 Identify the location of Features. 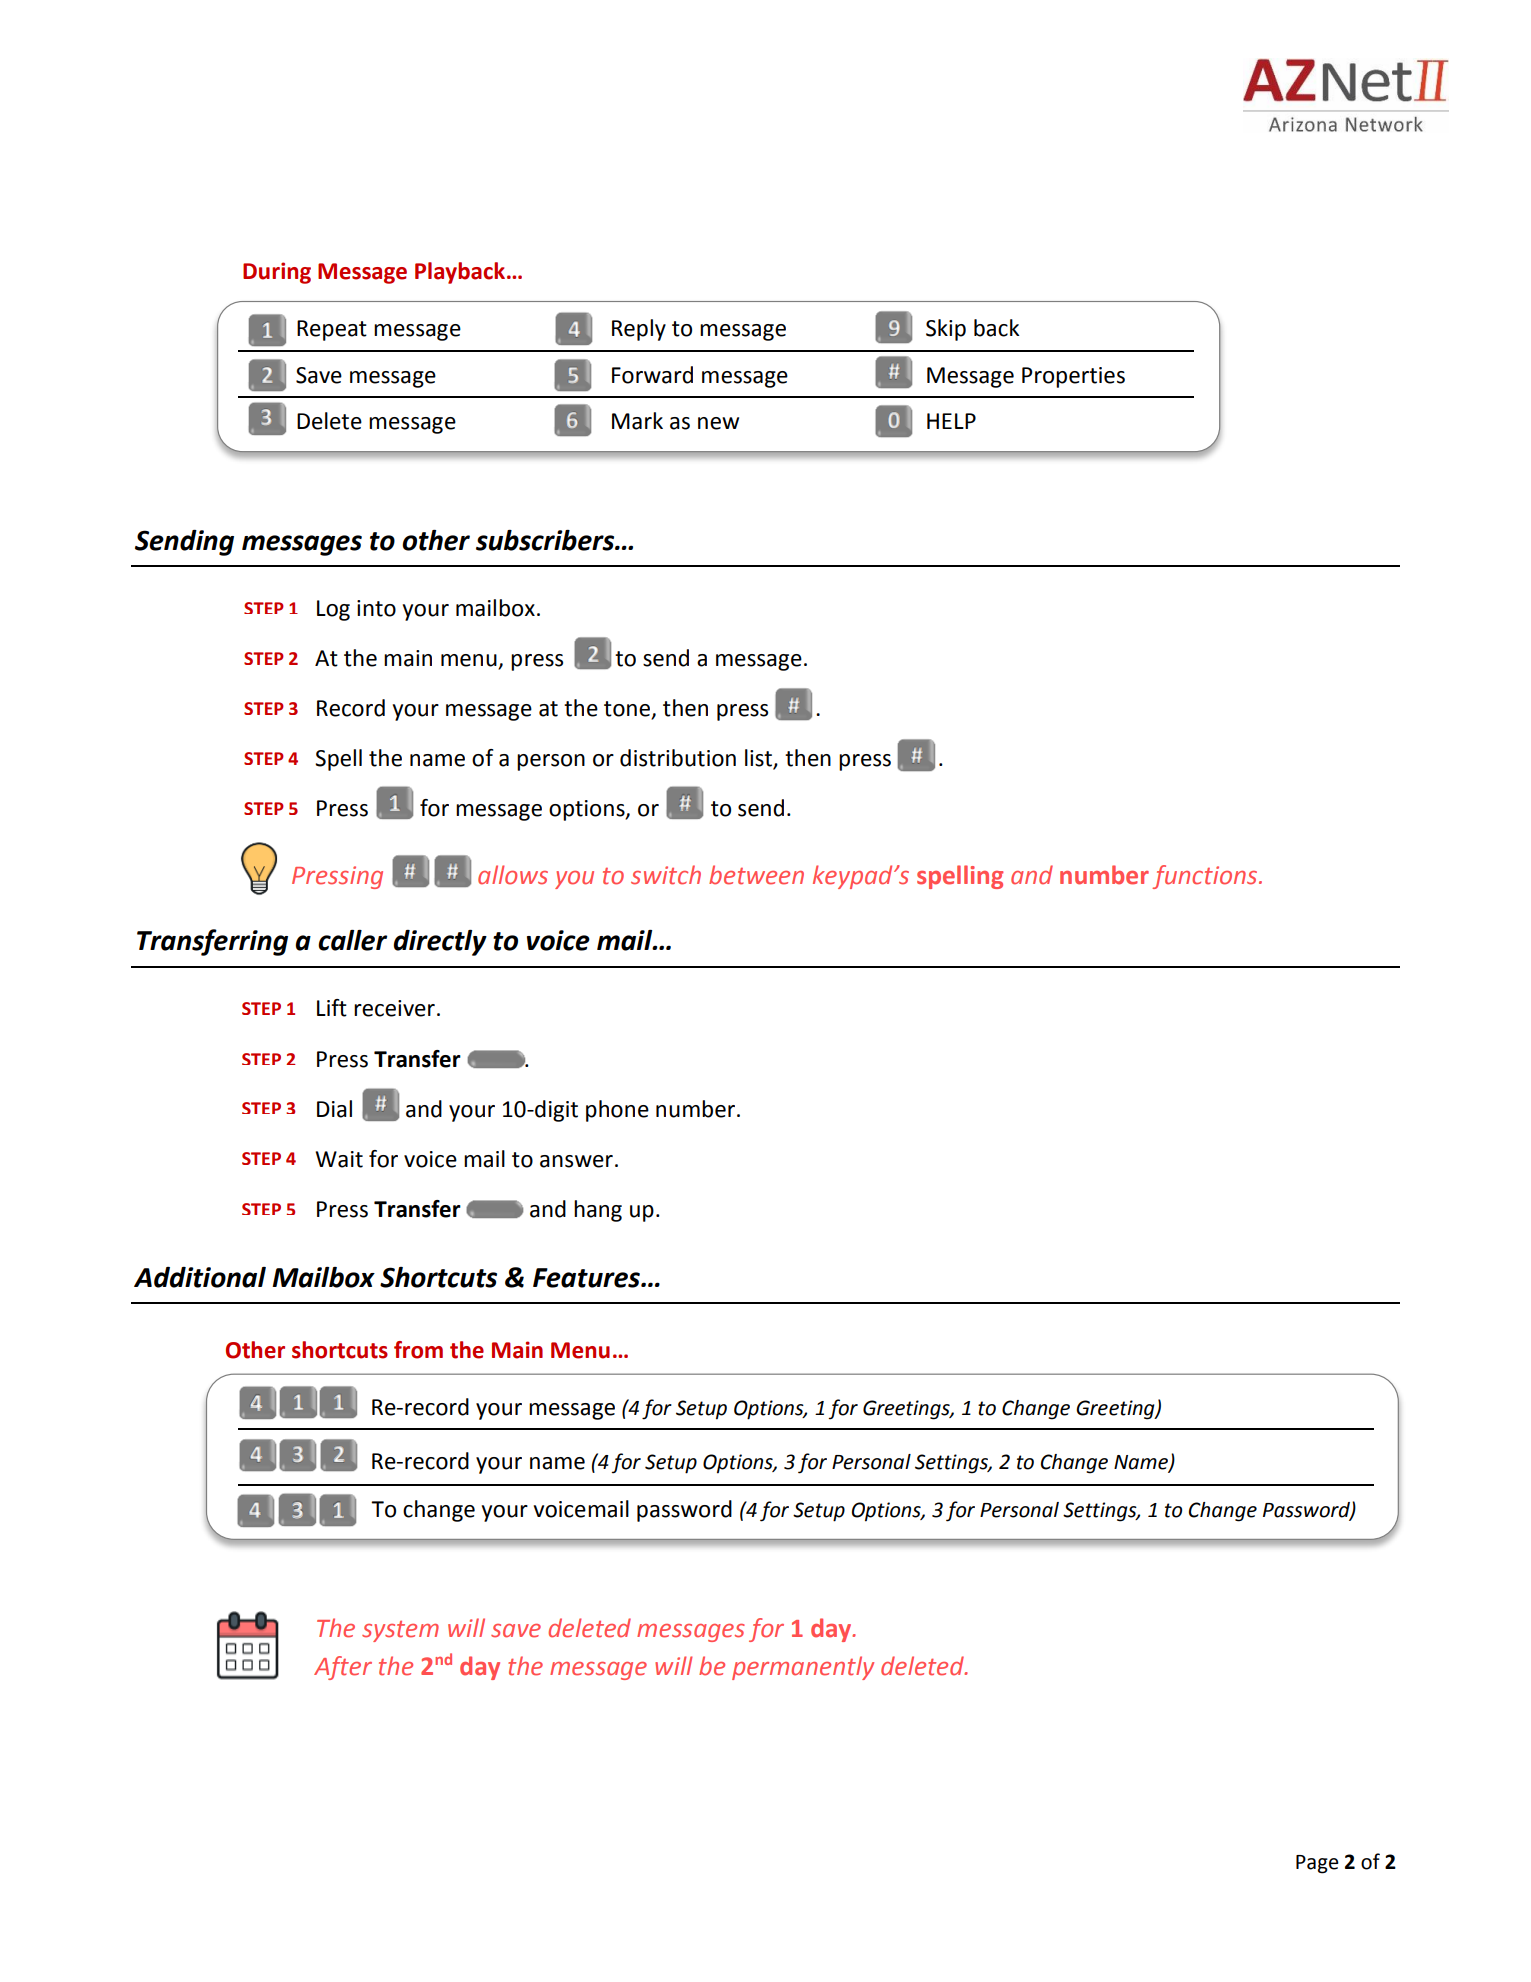
(587, 1278).
